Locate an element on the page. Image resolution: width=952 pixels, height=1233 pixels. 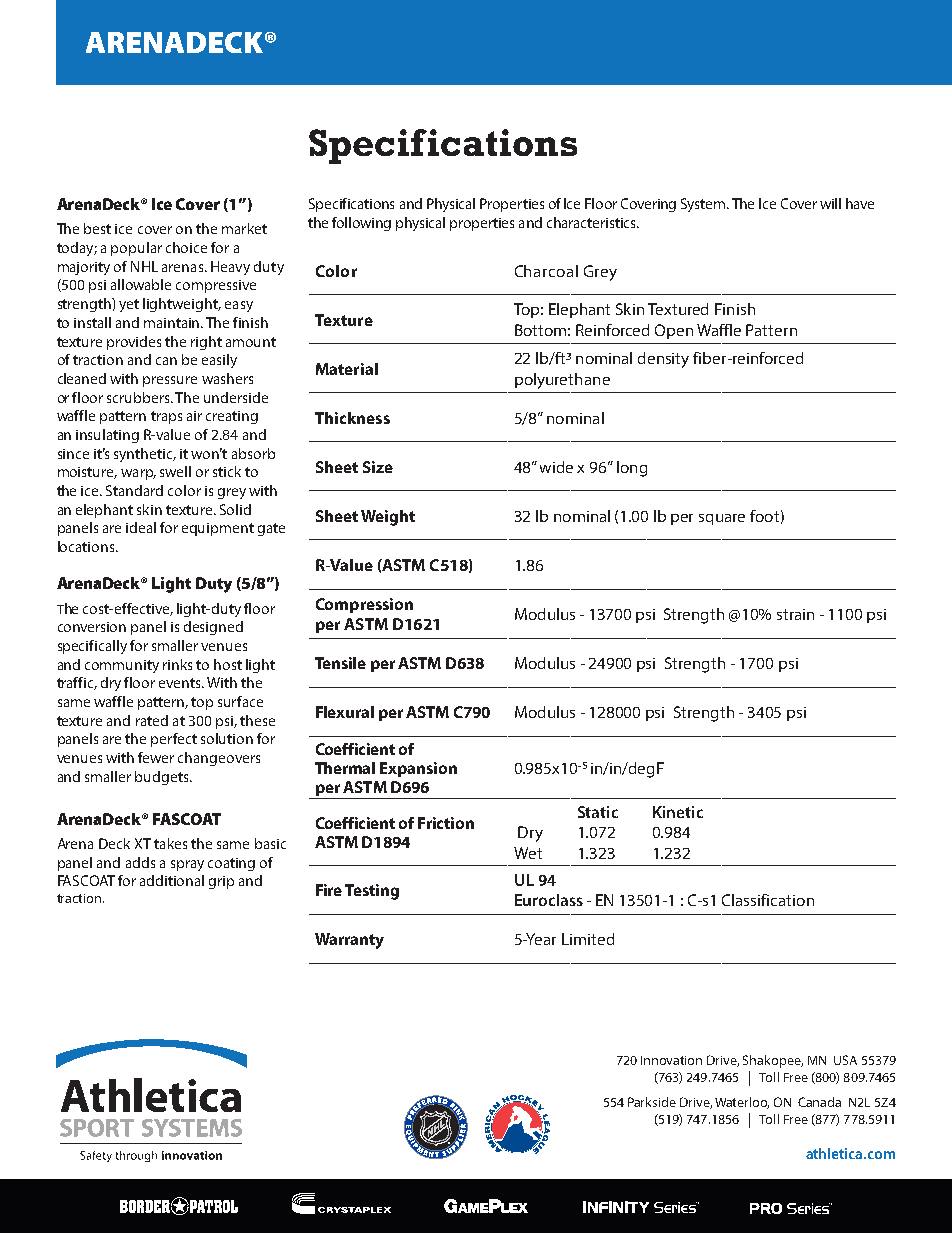
following is located at coordinates (361, 224).
